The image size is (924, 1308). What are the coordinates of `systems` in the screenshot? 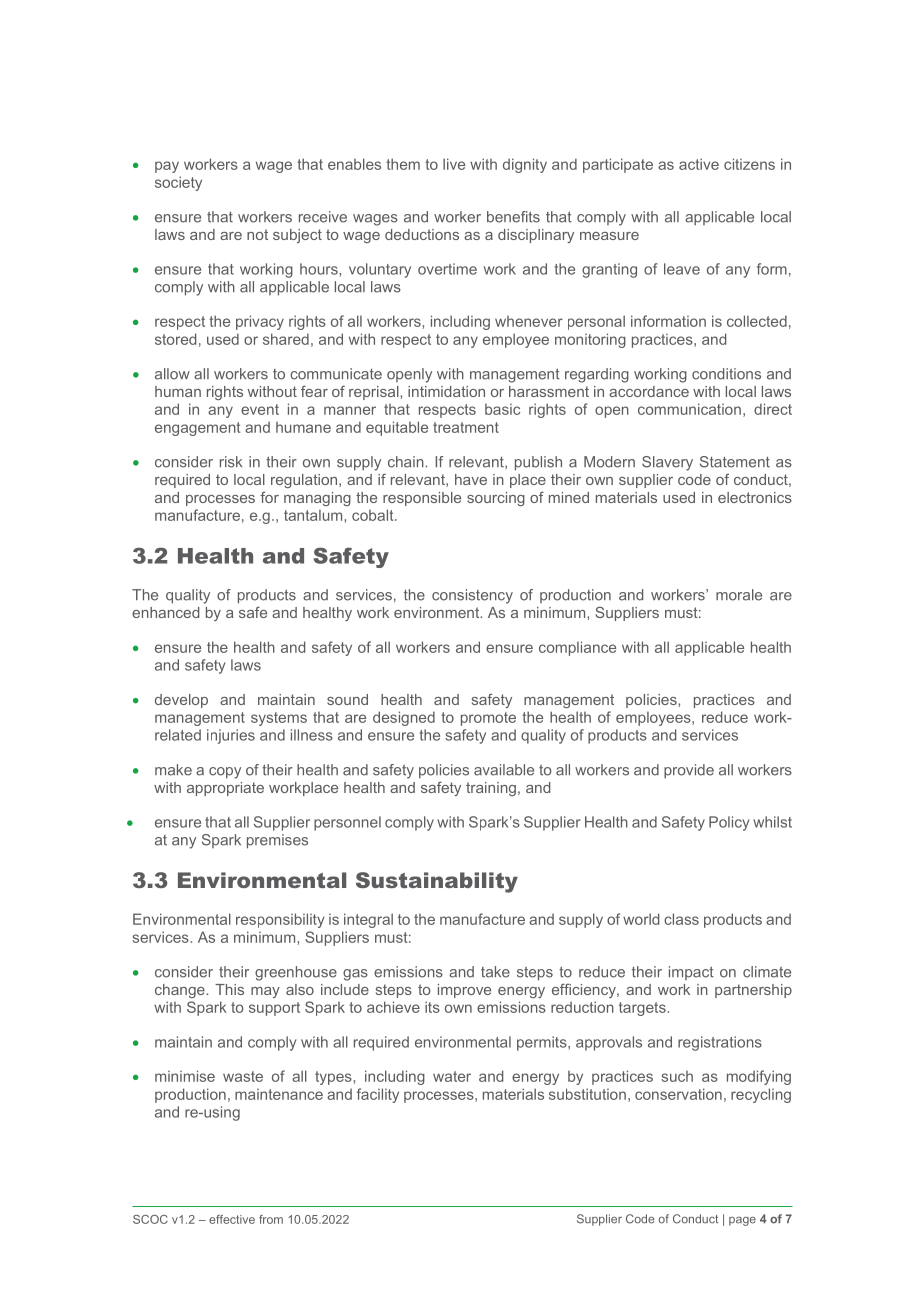 It's located at (279, 719).
